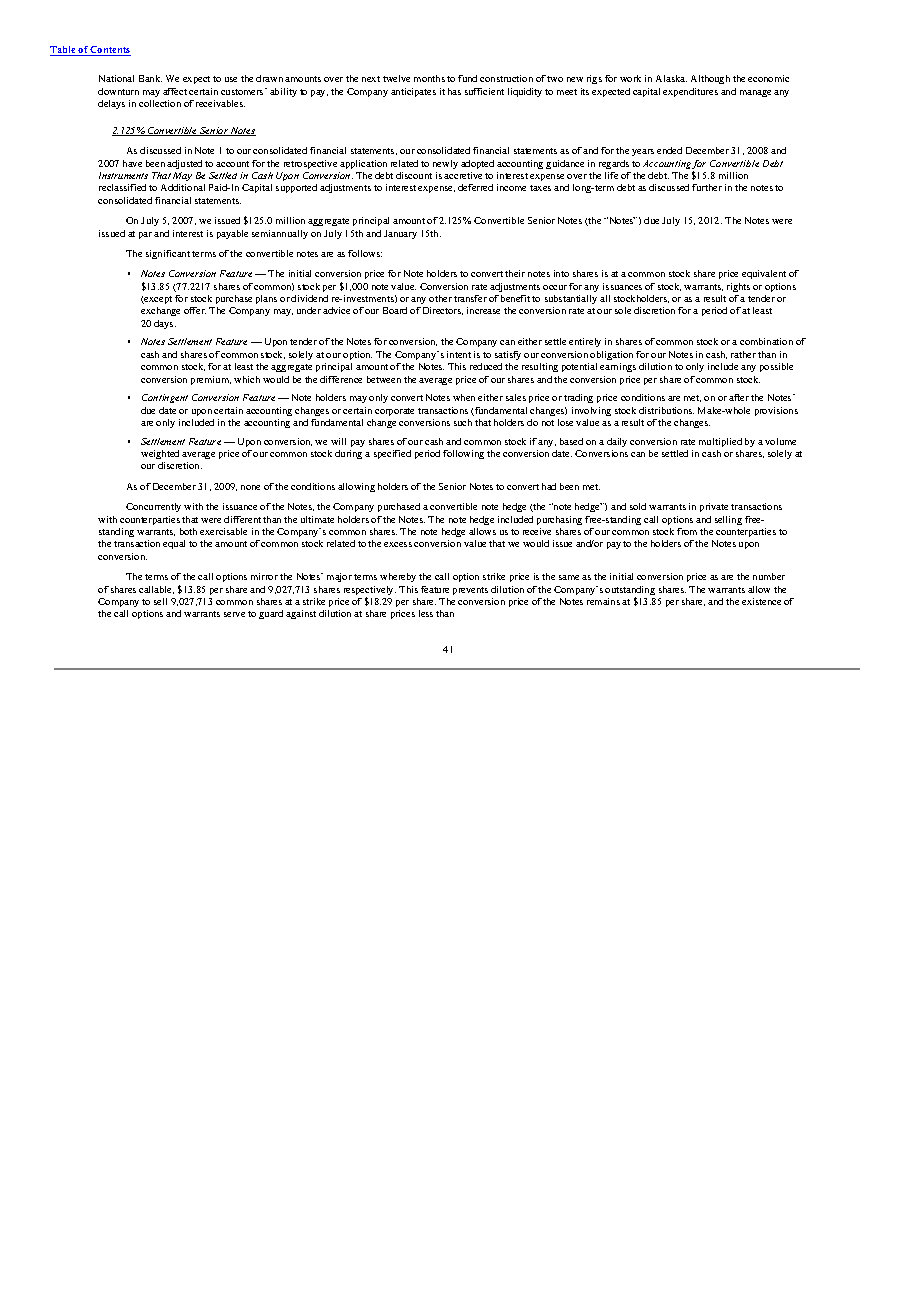 The height and width of the document is (1308, 924). Describe the element at coordinates (429, 78) in the document. I see `months` at that location.
